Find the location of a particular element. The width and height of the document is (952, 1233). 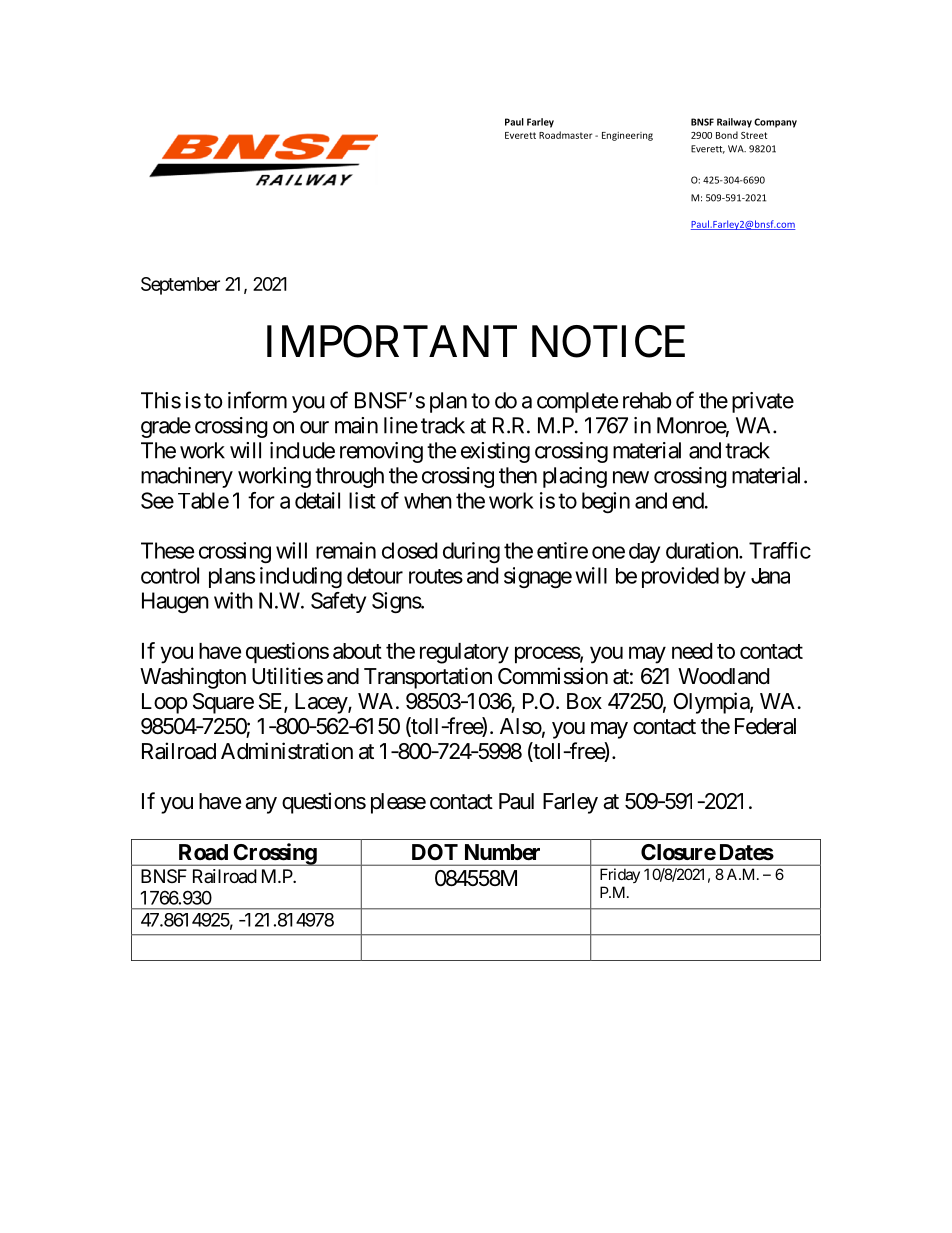

DOT is located at coordinates (435, 852).
